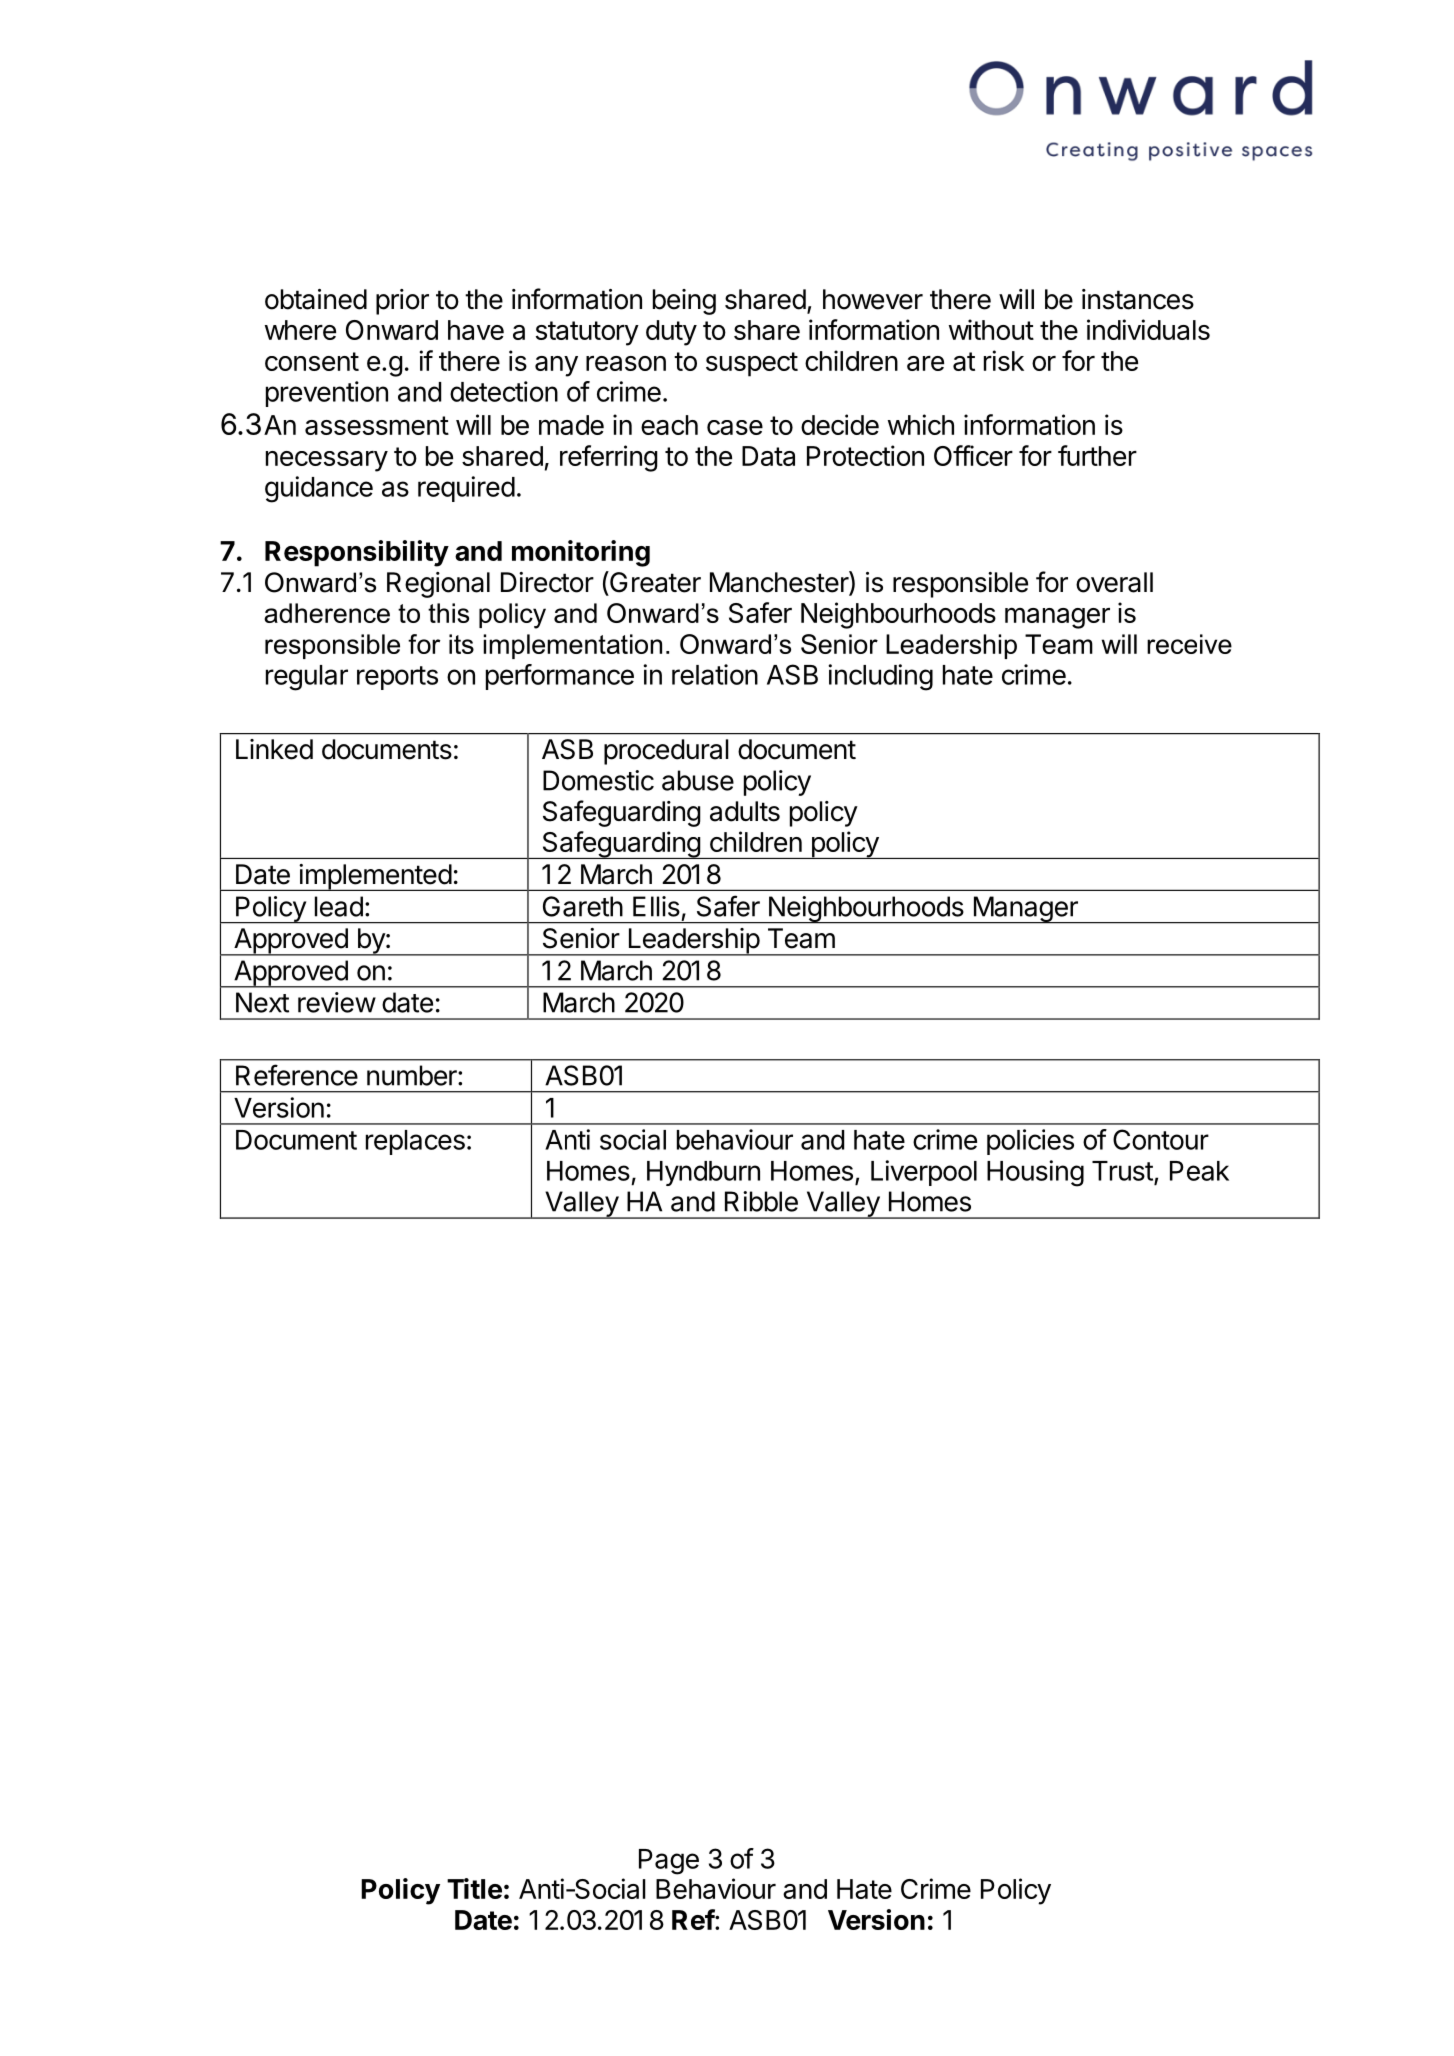  What do you see at coordinates (413, 1075) in the page?
I see `number` at bounding box center [413, 1075].
